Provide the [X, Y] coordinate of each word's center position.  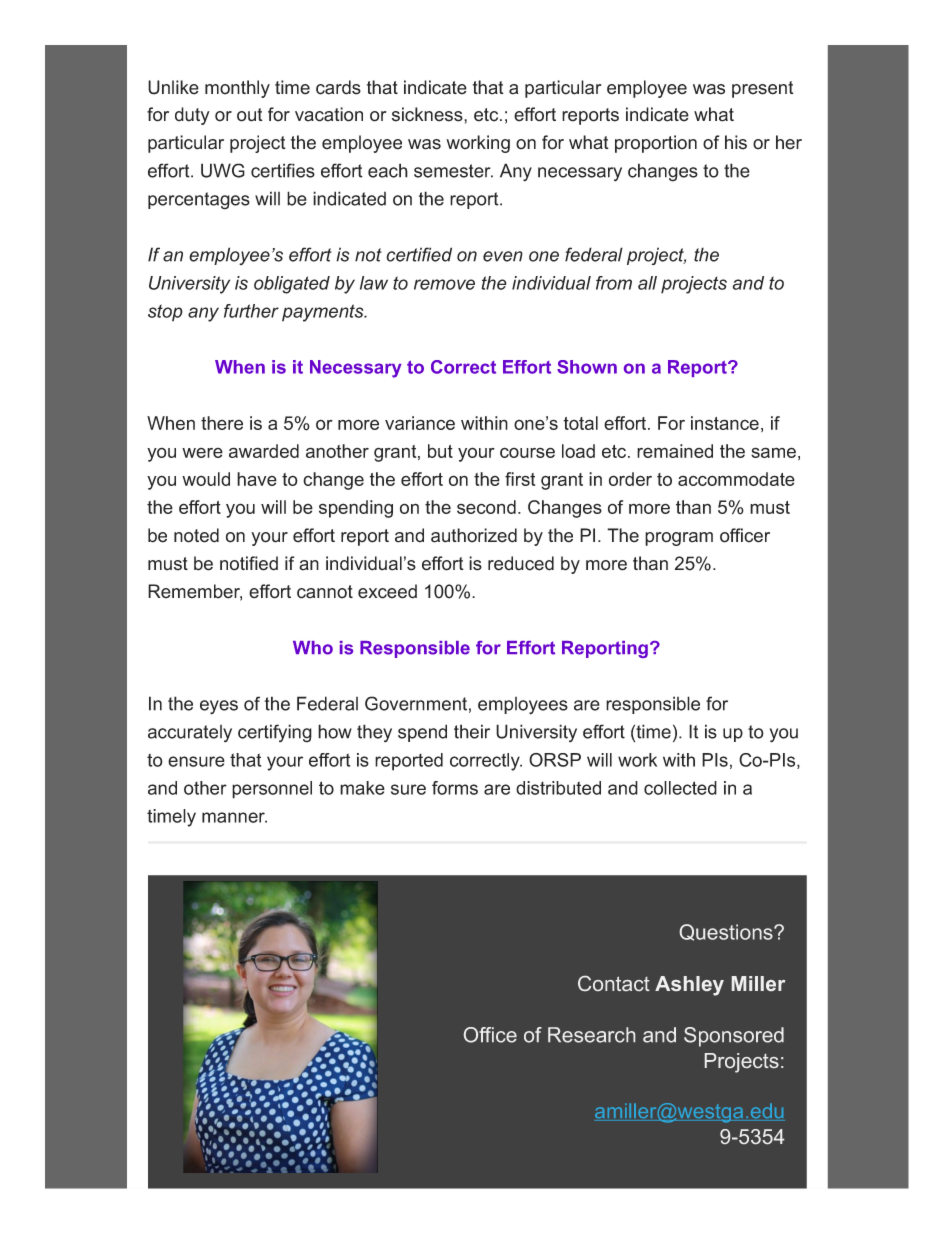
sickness [428, 114]
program [679, 539]
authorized [474, 535]
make [362, 788]
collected [680, 788]
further [251, 311]
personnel [272, 790]
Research [591, 1035]
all [647, 283]
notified [249, 563]
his [736, 142]
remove [444, 284]
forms [455, 788]
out [250, 115]
